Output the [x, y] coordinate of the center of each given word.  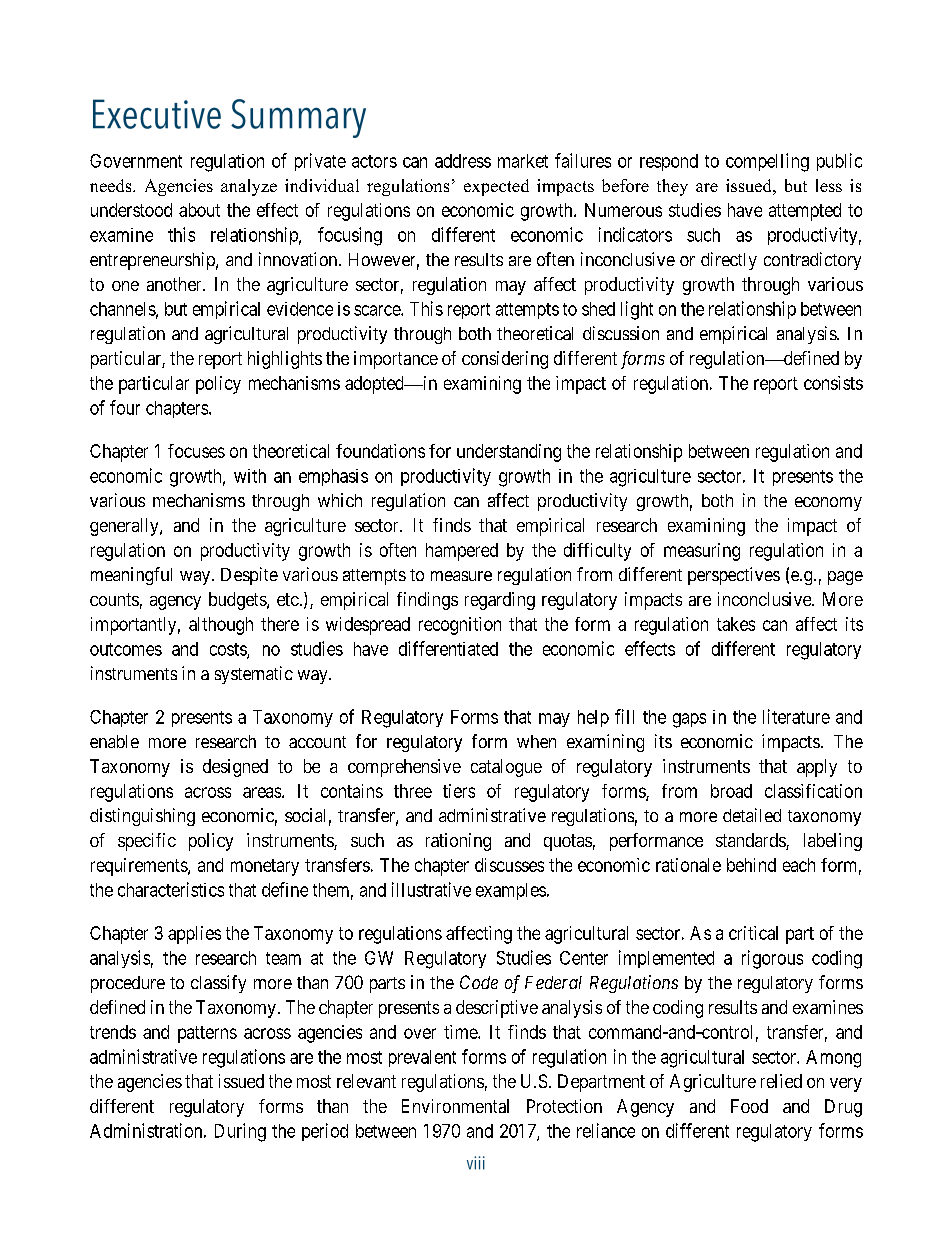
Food [749, 1106]
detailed [752, 815]
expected [496, 187]
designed [235, 768]
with [250, 476]
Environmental [455, 1106]
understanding [509, 453]
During [240, 1132]
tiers [459, 791]
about [199, 210]
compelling [767, 162]
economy [828, 504]
